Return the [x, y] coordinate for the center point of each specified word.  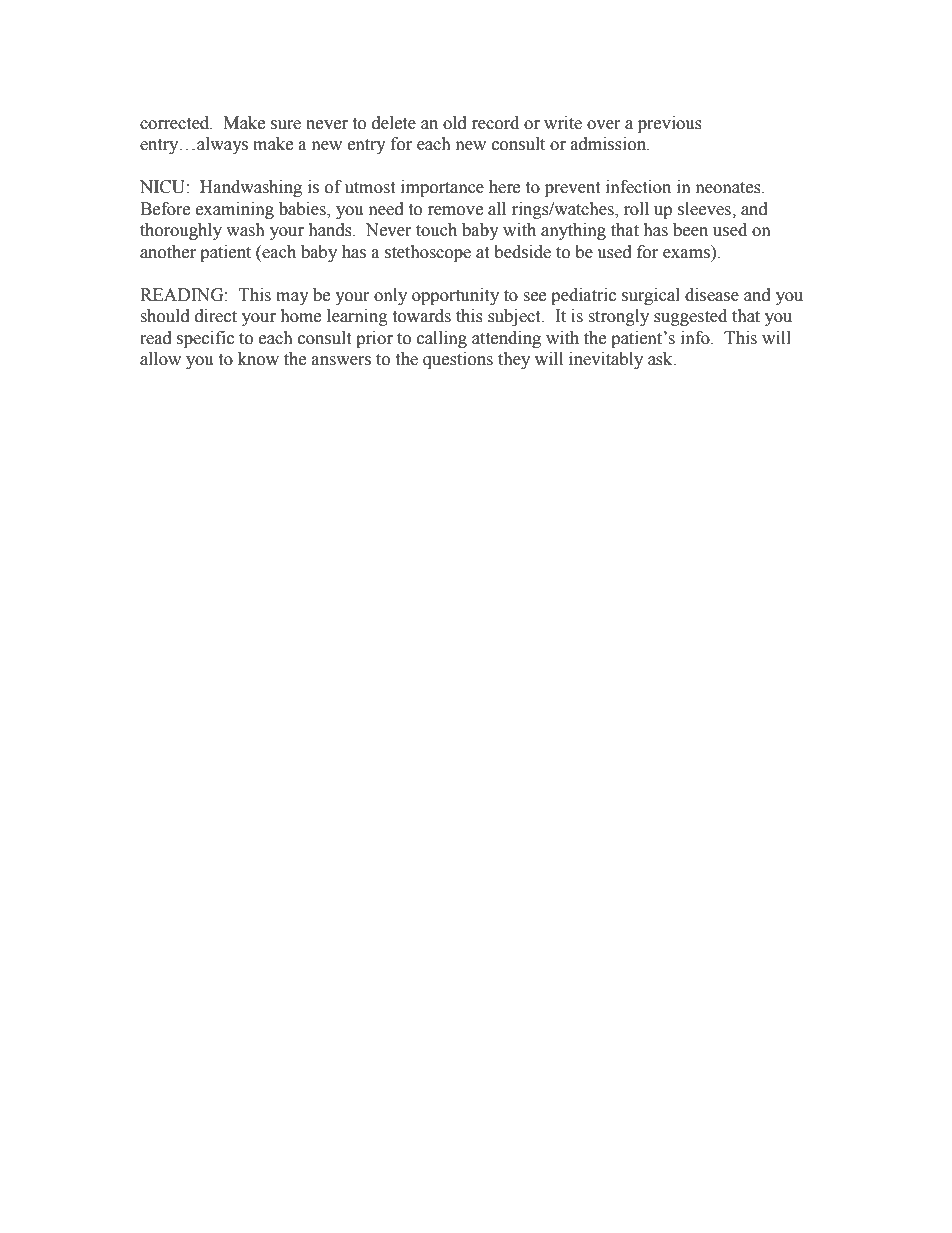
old [455, 123]
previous [670, 124]
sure [286, 125]
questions [458, 360]
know [258, 359]
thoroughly [181, 231]
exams [686, 254]
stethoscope [428, 253]
